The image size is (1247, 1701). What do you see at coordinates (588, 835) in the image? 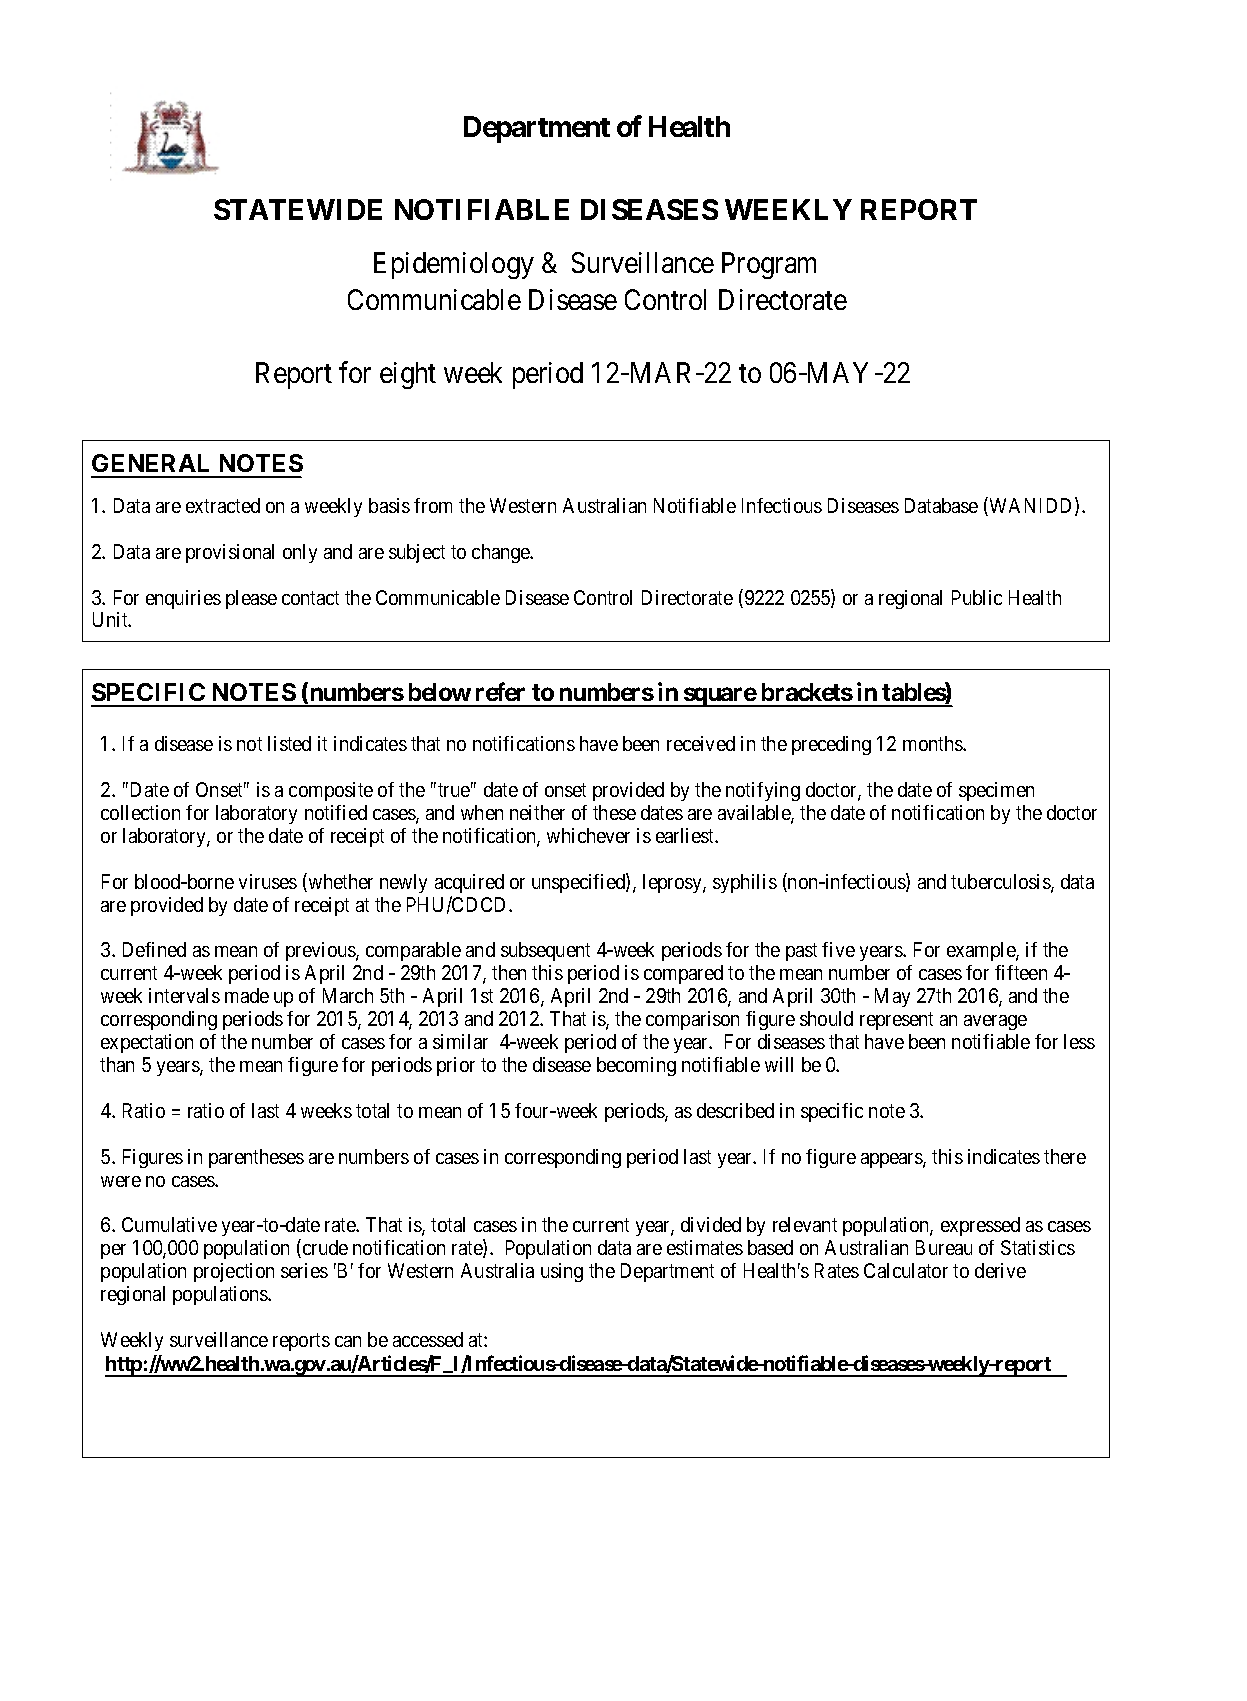
I see `whichever` at bounding box center [588, 835].
